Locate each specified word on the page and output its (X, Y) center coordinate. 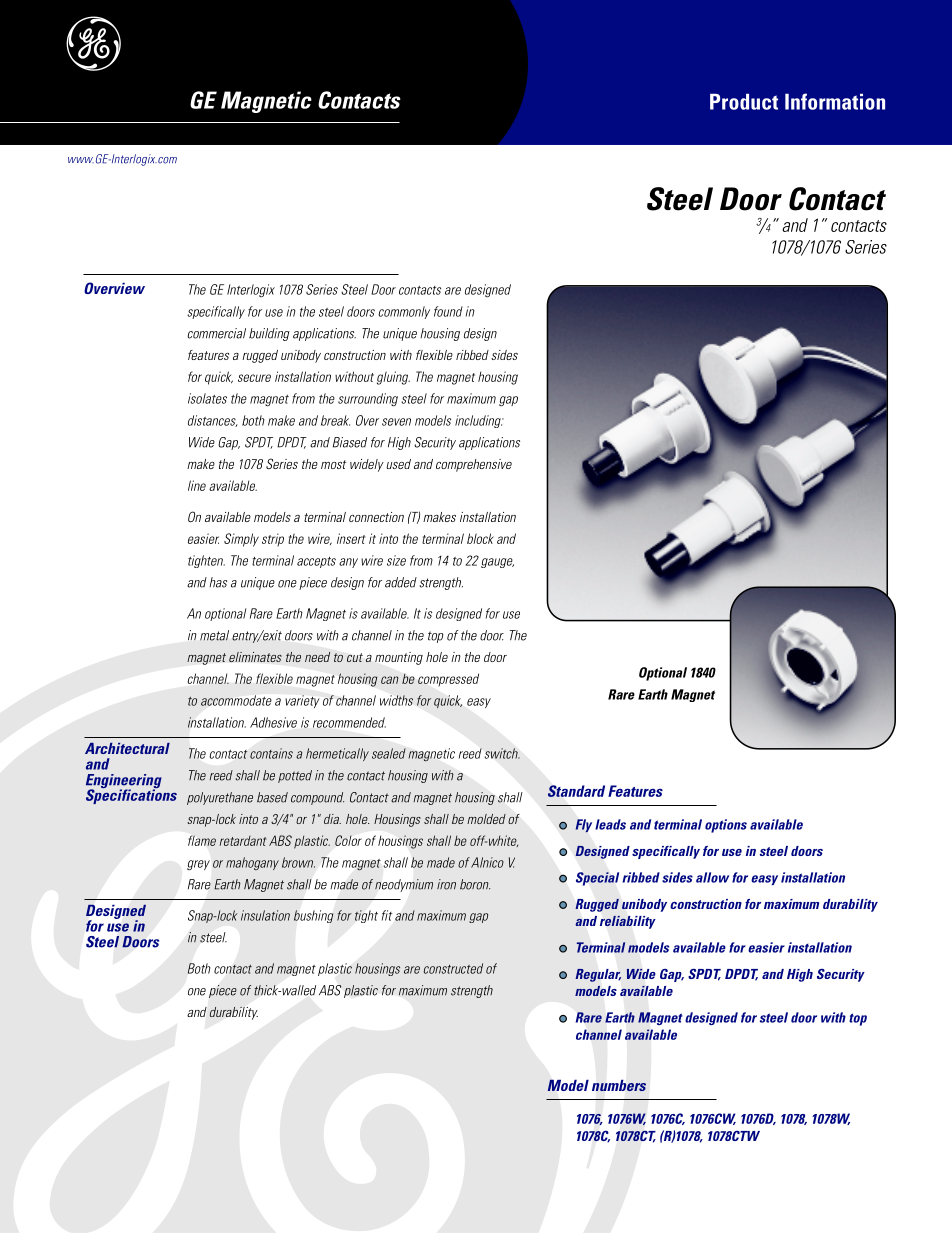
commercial (216, 333)
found (448, 311)
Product (744, 101)
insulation (265, 915)
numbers (619, 1085)
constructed (453, 968)
